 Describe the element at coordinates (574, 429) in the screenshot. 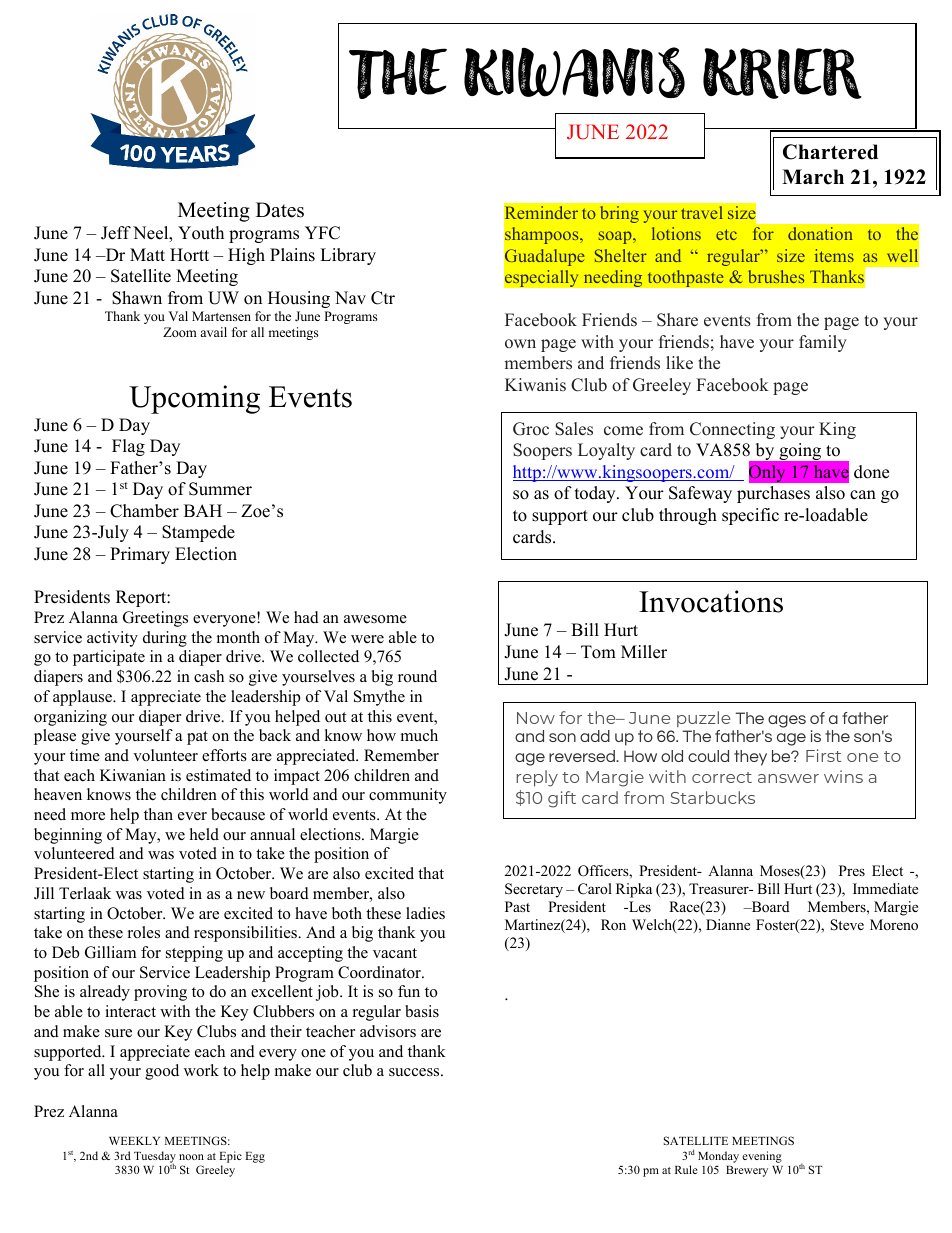

I see `Sales` at that location.
